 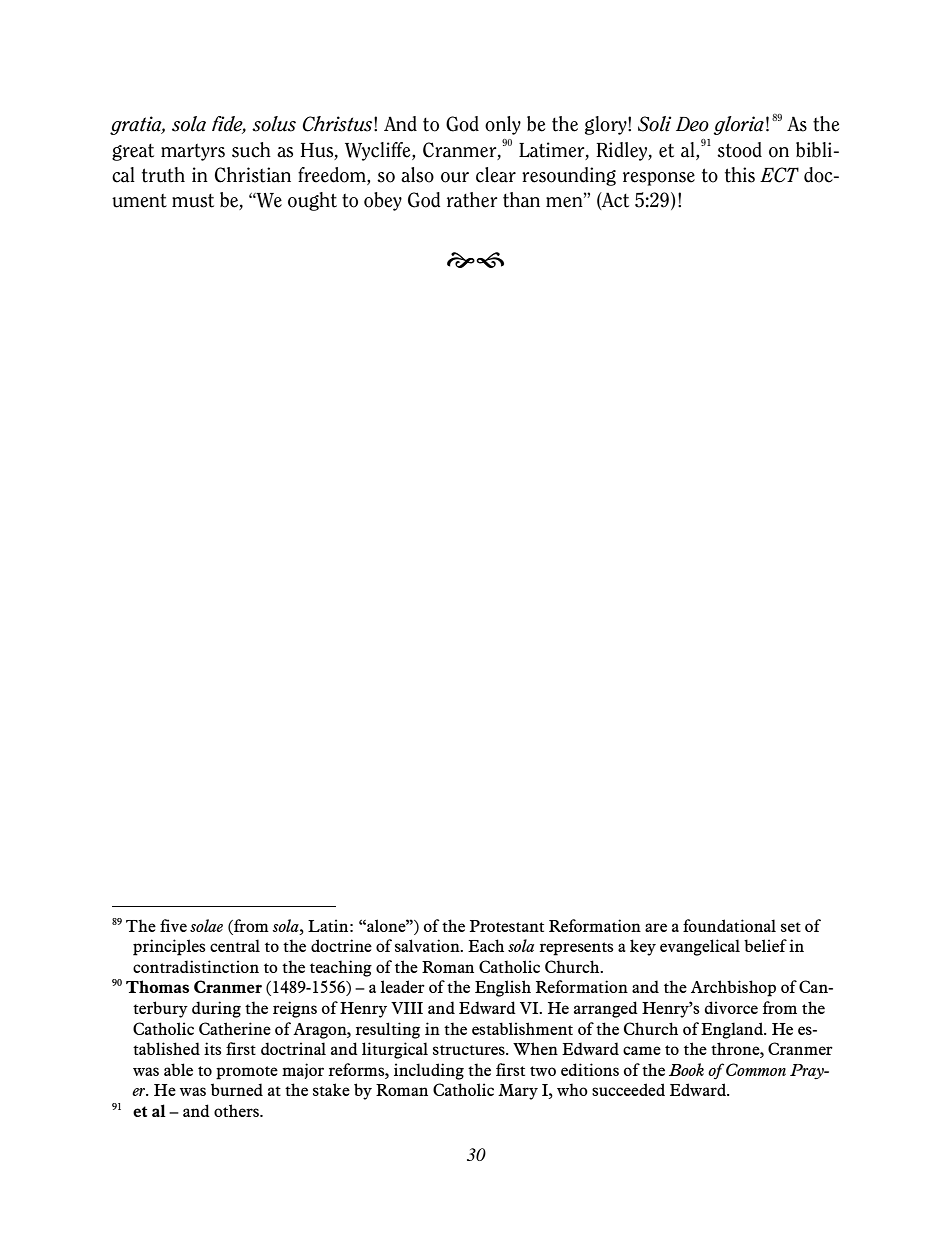 I want to click on burned, so click(x=237, y=1089).
